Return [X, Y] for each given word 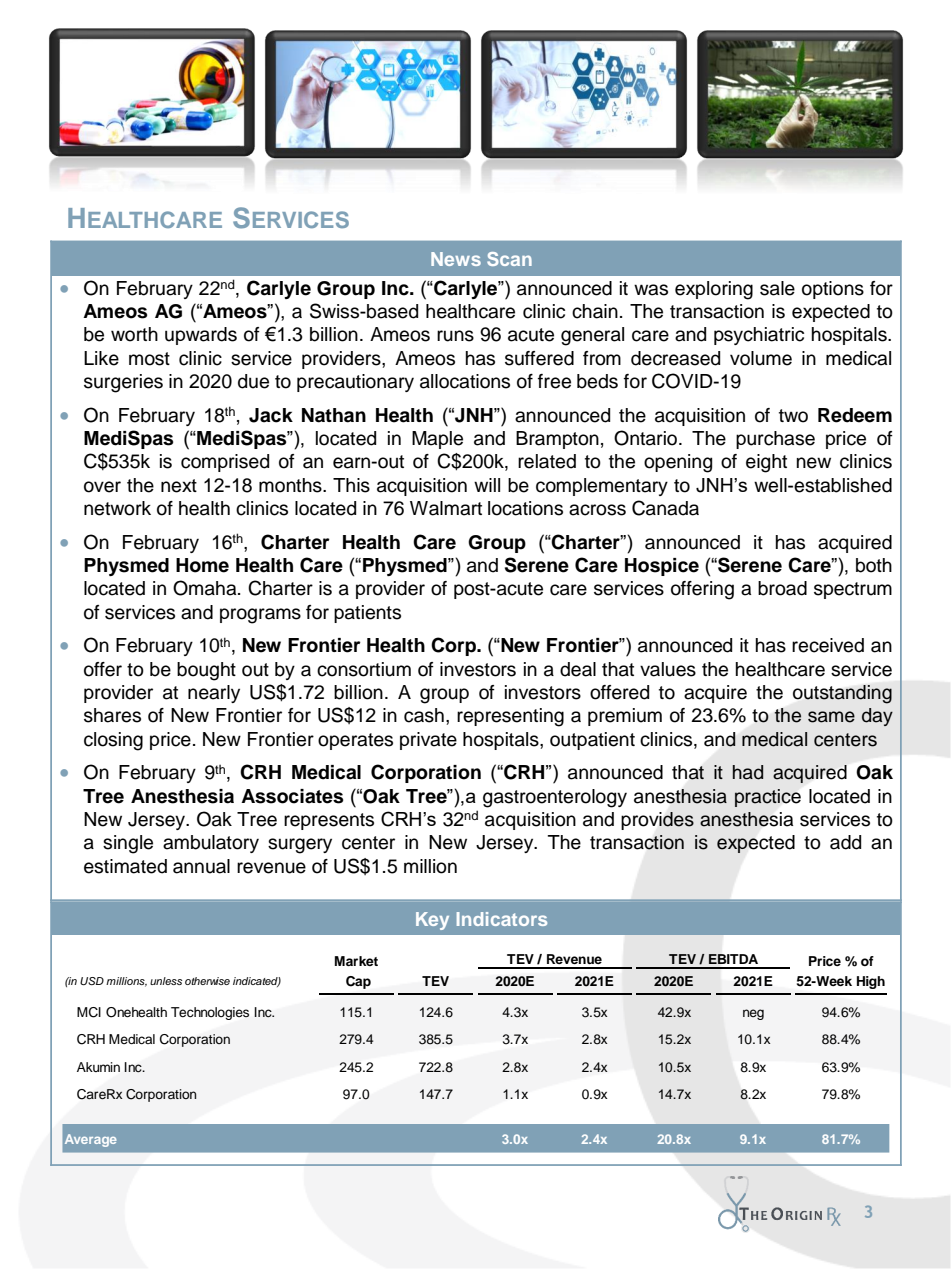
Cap [358, 982]
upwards [201, 336]
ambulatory [211, 844]
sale [777, 288]
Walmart [446, 508]
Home [202, 565]
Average [91, 1140]
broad [782, 588]
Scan [509, 259]
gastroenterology [555, 798]
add [845, 842]
